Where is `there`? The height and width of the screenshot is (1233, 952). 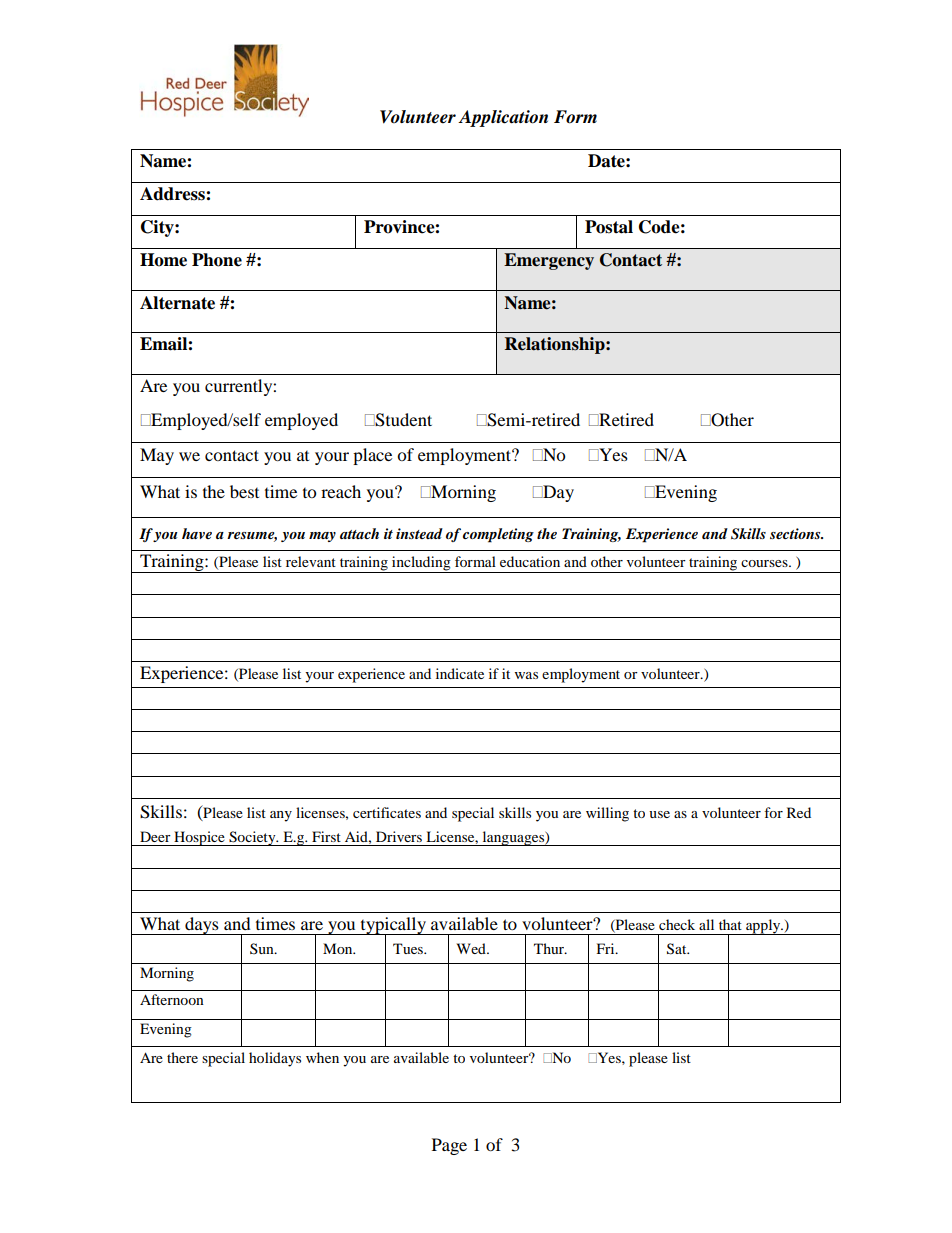 there is located at coordinates (182, 1057).
